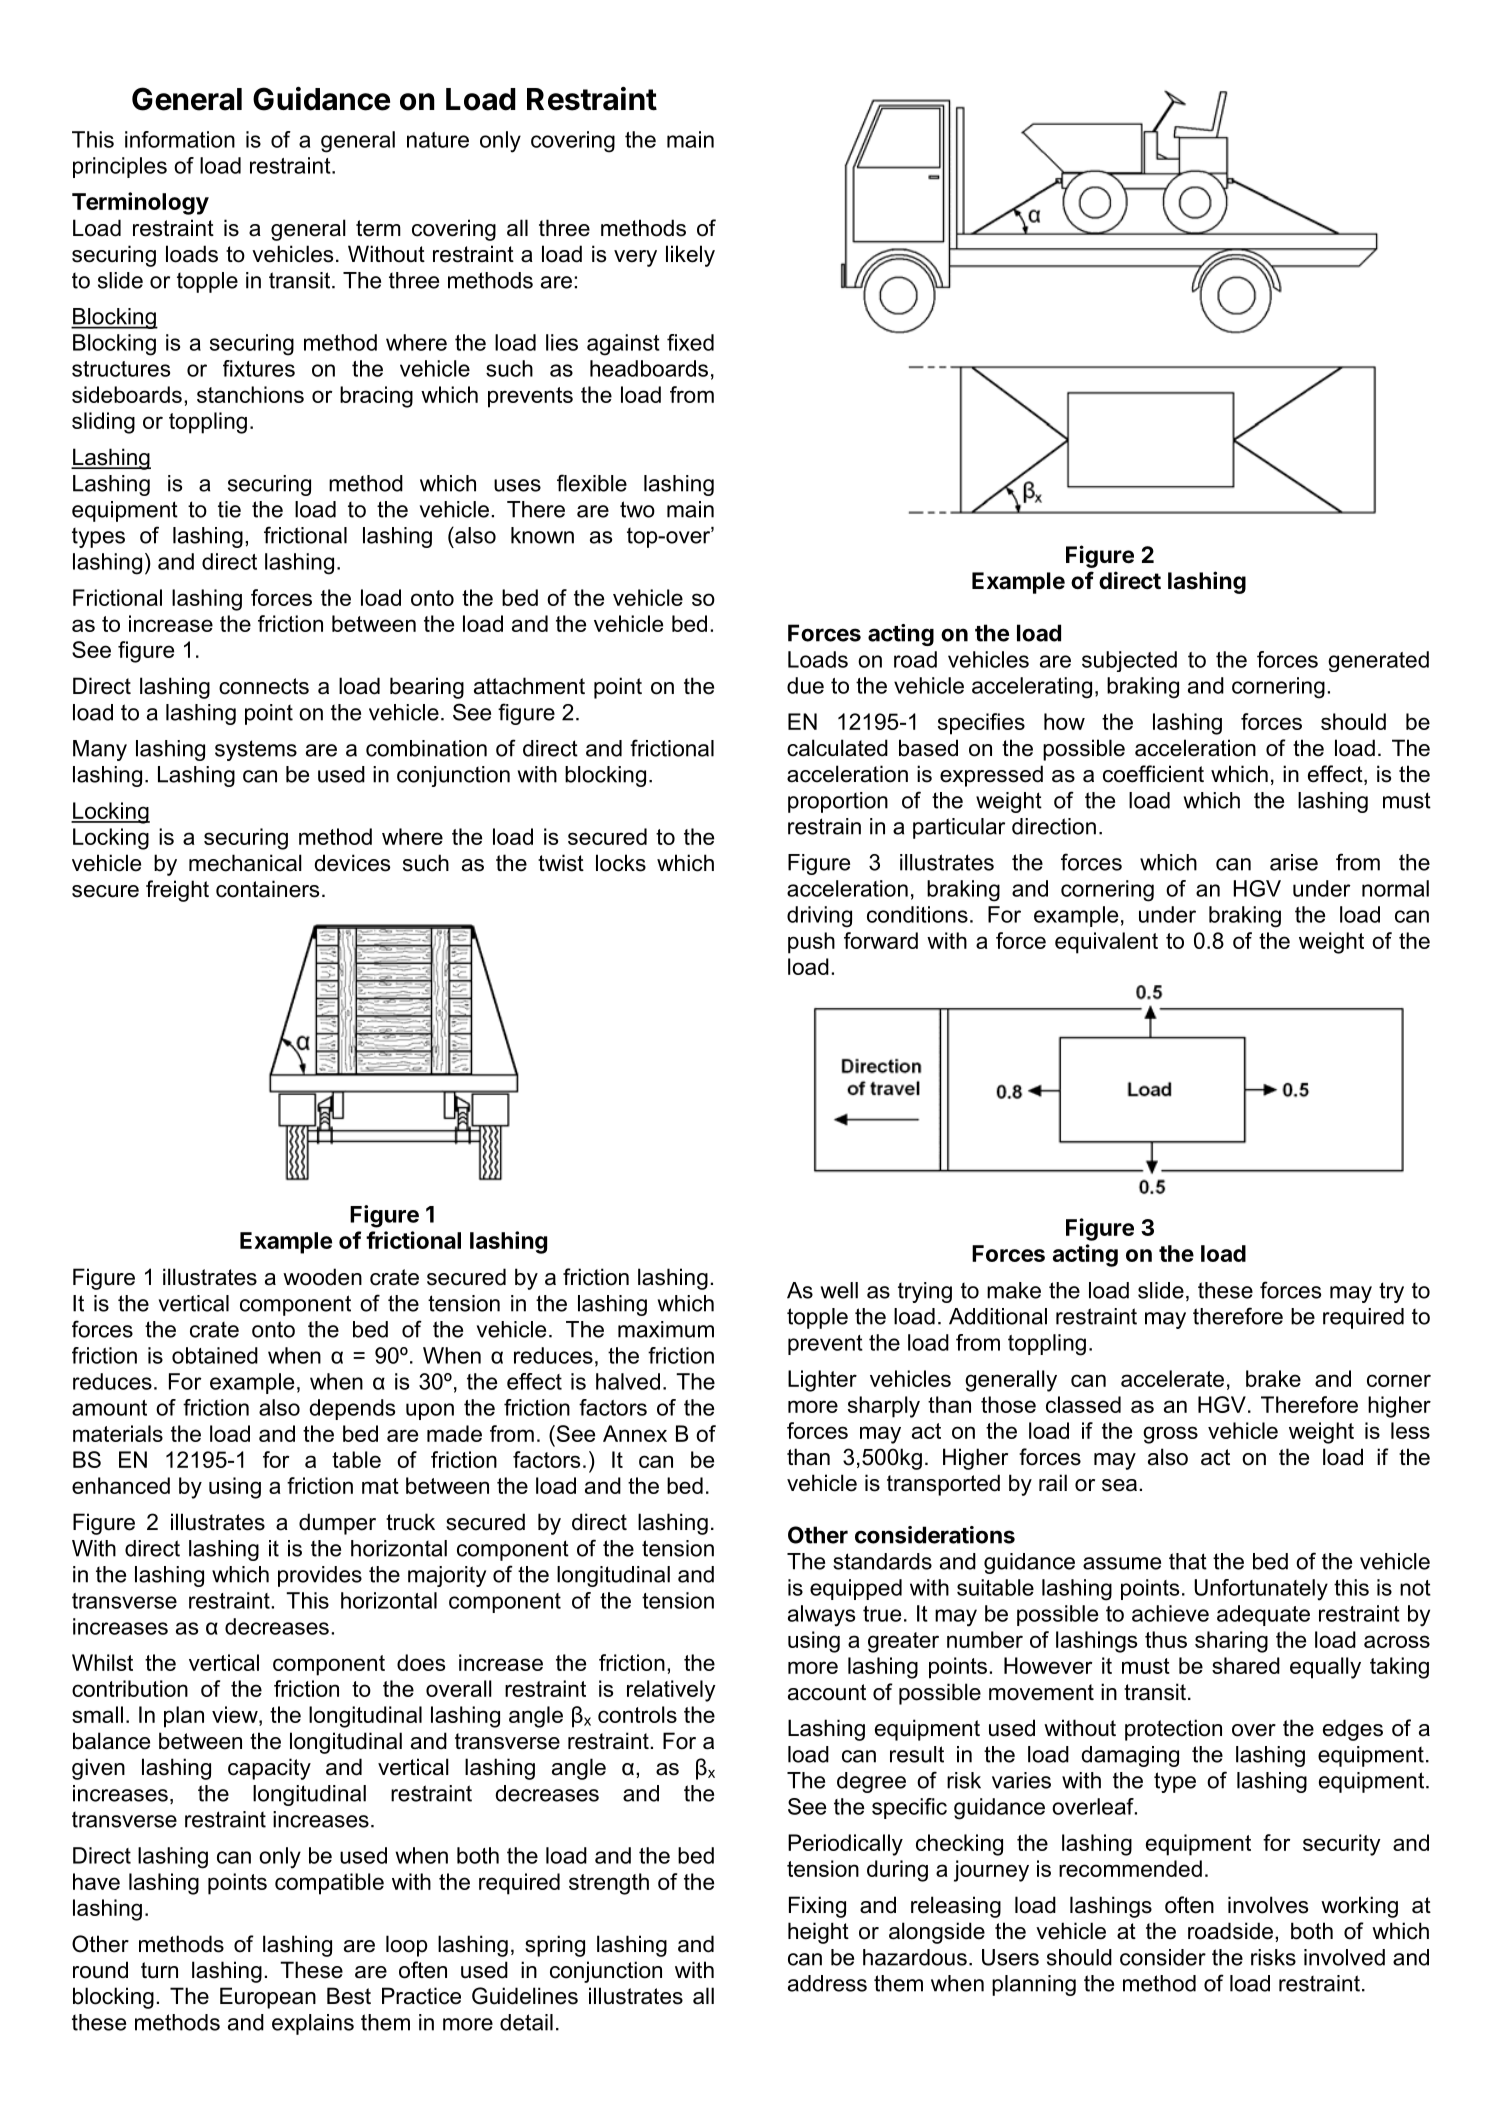 Image resolution: width=1502 pixels, height=2124 pixels. I want to click on European, so click(268, 1998).
